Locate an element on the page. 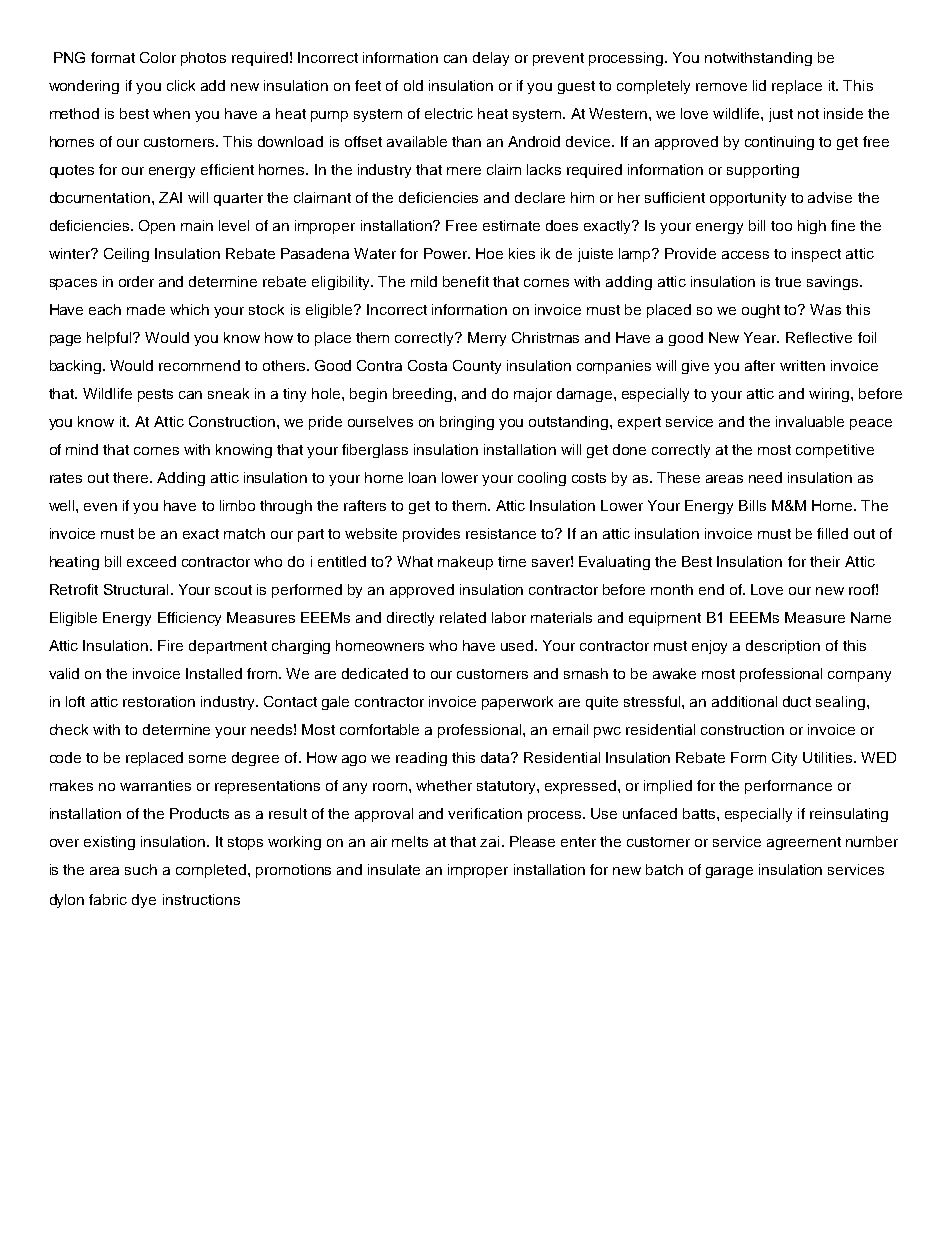 The height and width of the page is (1233, 952). insulate is located at coordinates (394, 869).
